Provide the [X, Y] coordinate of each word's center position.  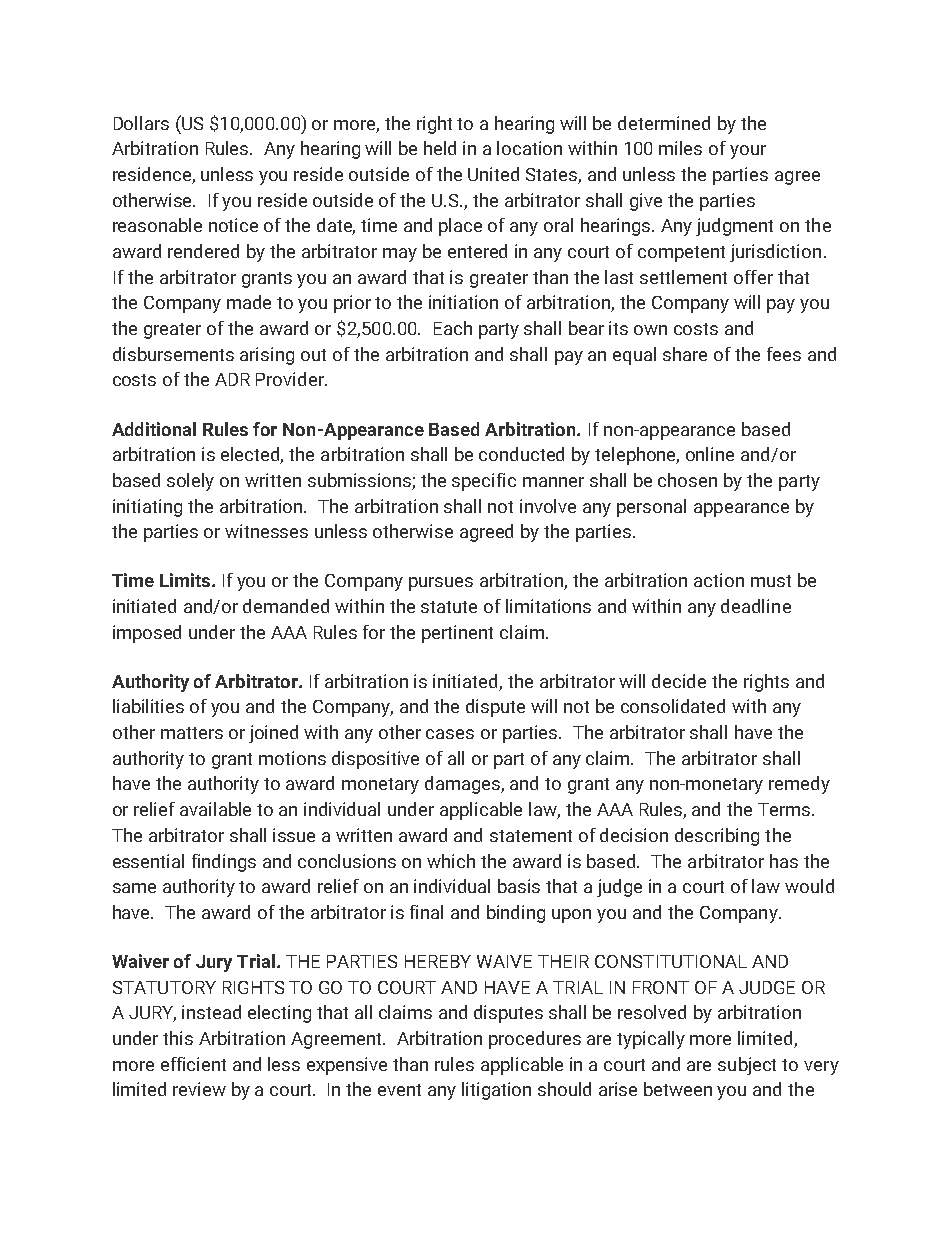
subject [747, 1066]
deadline [756, 606]
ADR [232, 379]
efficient [193, 1064]
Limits [186, 580]
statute [449, 607]
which [451, 861]
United [493, 174]
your [748, 152]
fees [784, 354]
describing [717, 837]
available [215, 809]
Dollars [141, 123]
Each [453, 328]
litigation [496, 1091]
